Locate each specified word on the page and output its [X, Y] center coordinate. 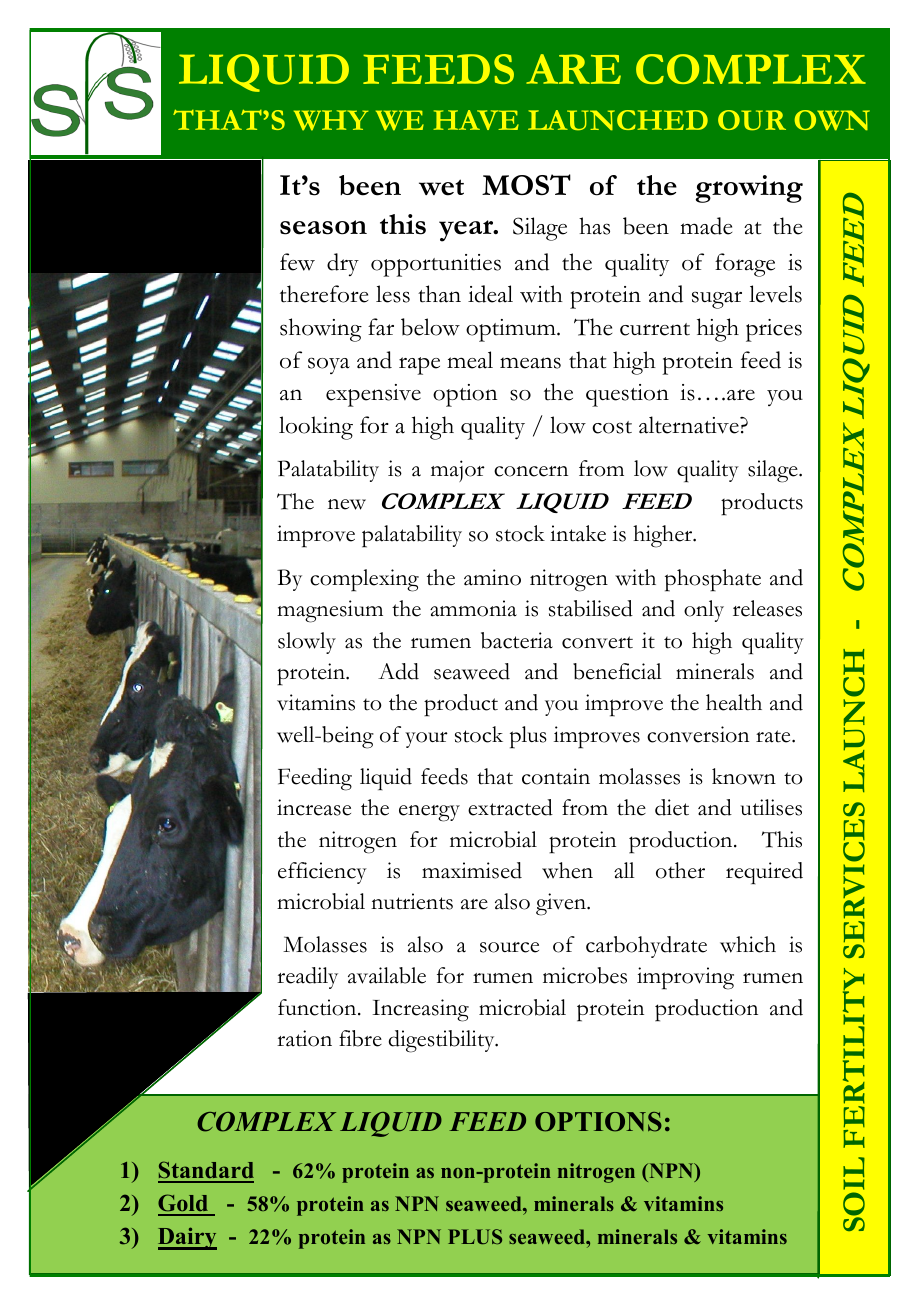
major [458, 471]
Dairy [187, 1238]
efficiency [322, 873]
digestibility [443, 1041]
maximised [472, 870]
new [347, 504]
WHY [331, 120]
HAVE [476, 120]
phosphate [713, 580]
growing [749, 189]
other [680, 870]
